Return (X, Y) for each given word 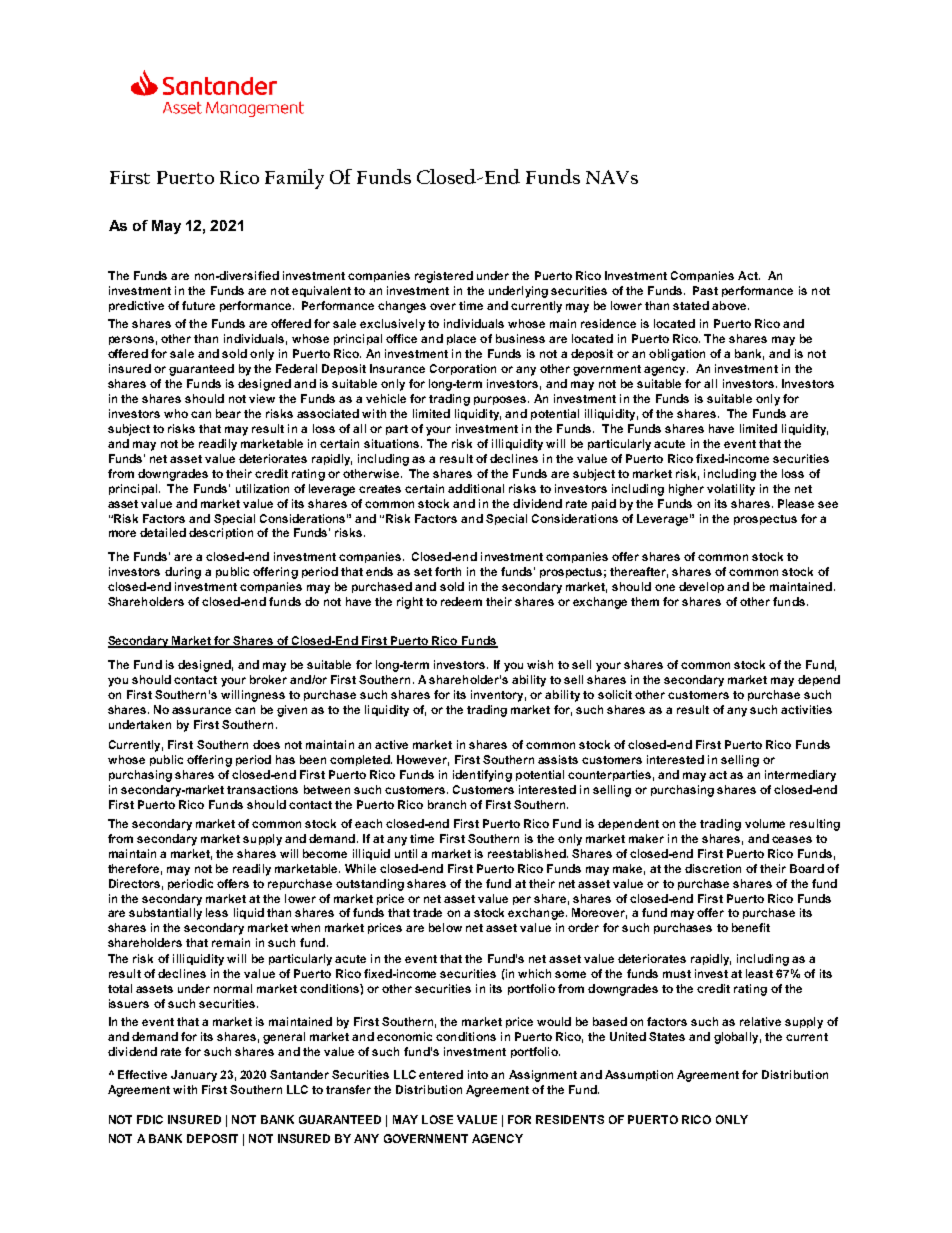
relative (760, 1021)
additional (476, 488)
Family (294, 179)
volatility (731, 490)
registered (444, 277)
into (478, 1074)
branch (447, 804)
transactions (262, 789)
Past (705, 290)
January (194, 1076)
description (221, 533)
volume (765, 823)
